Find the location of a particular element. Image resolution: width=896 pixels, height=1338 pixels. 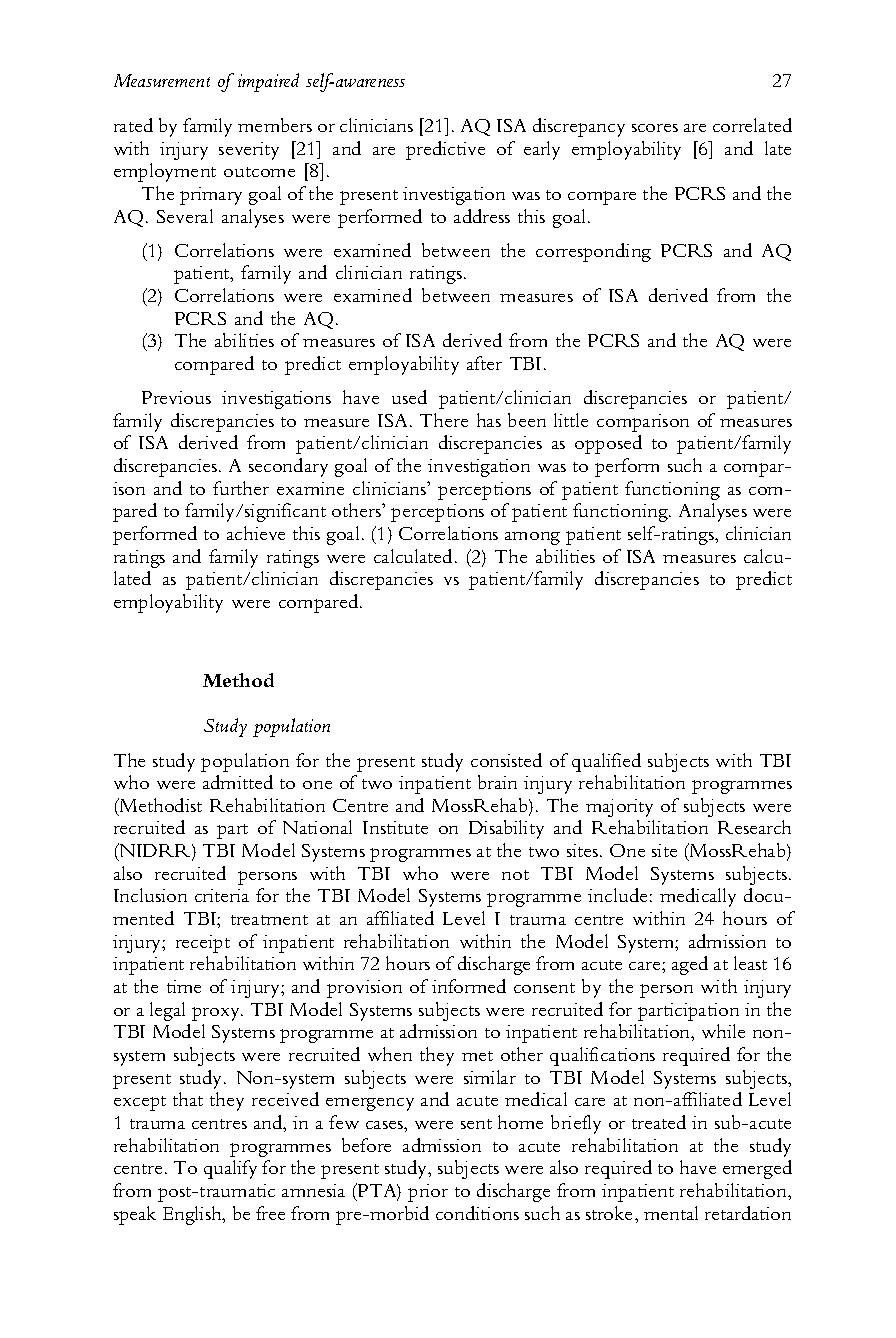

majority is located at coordinates (619, 808).
